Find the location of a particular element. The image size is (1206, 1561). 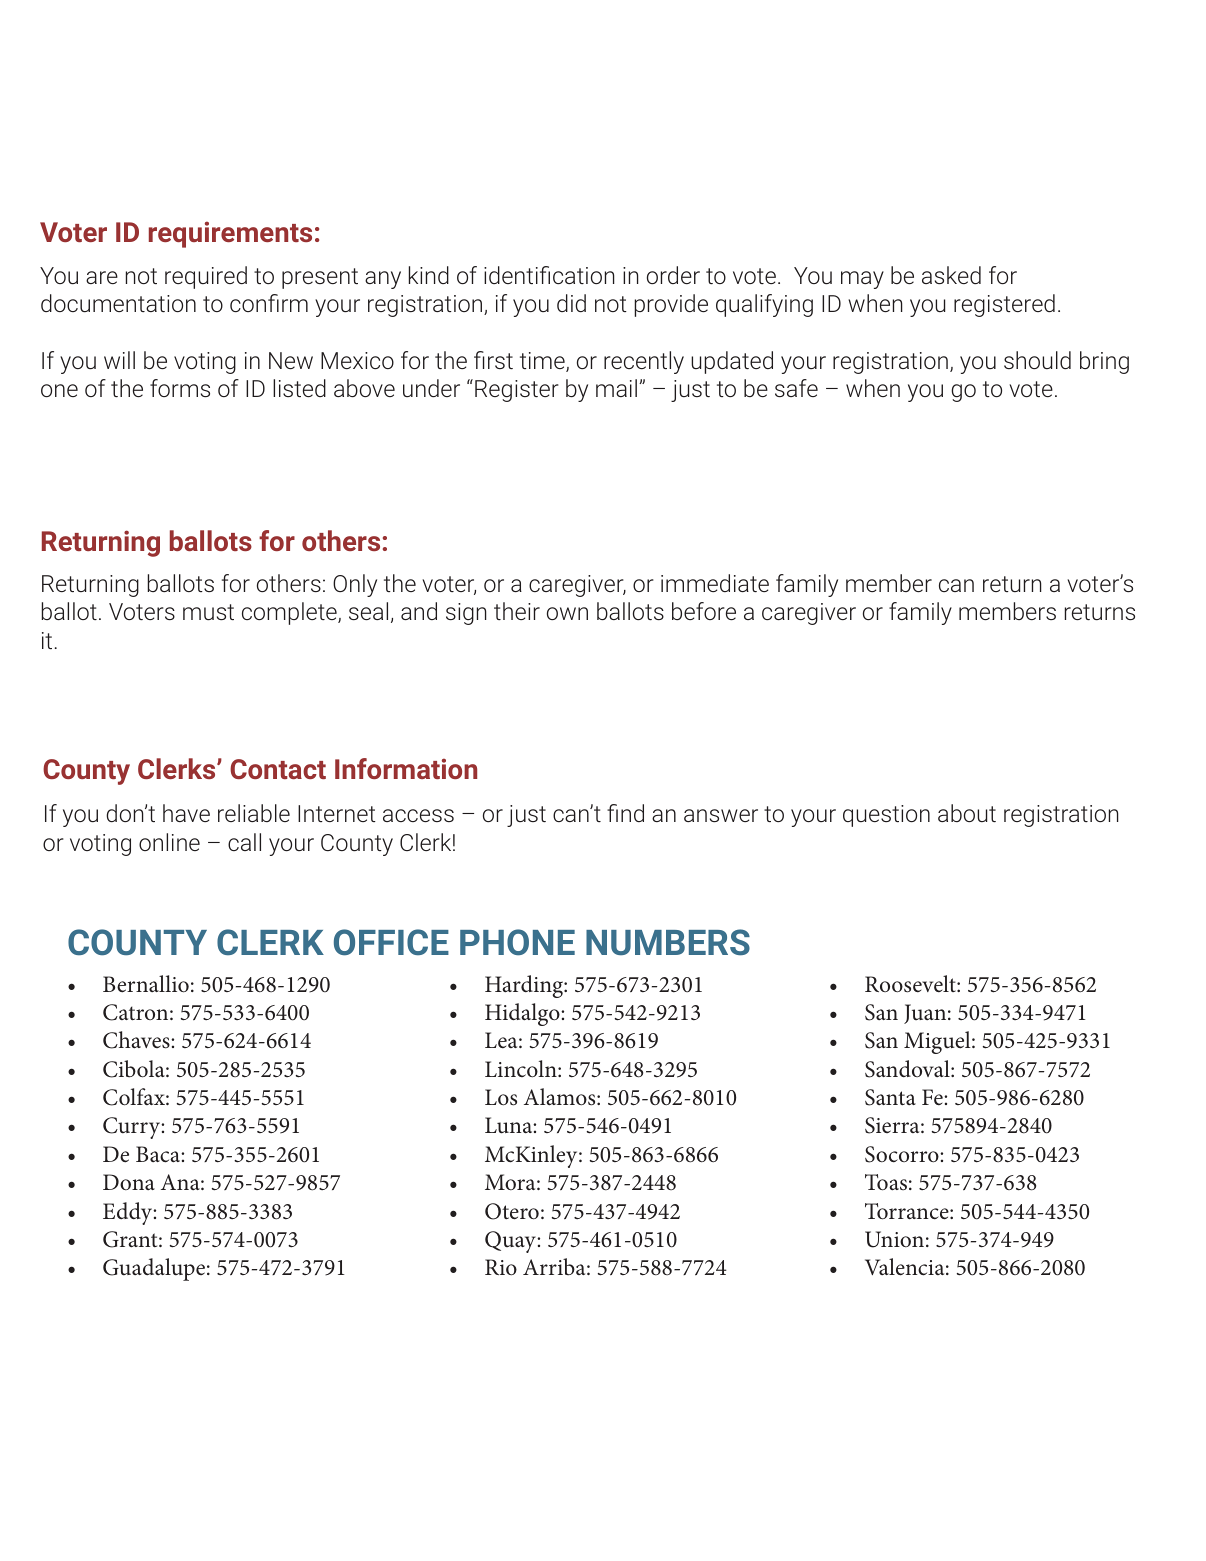

NUMBERS is located at coordinates (668, 942).
